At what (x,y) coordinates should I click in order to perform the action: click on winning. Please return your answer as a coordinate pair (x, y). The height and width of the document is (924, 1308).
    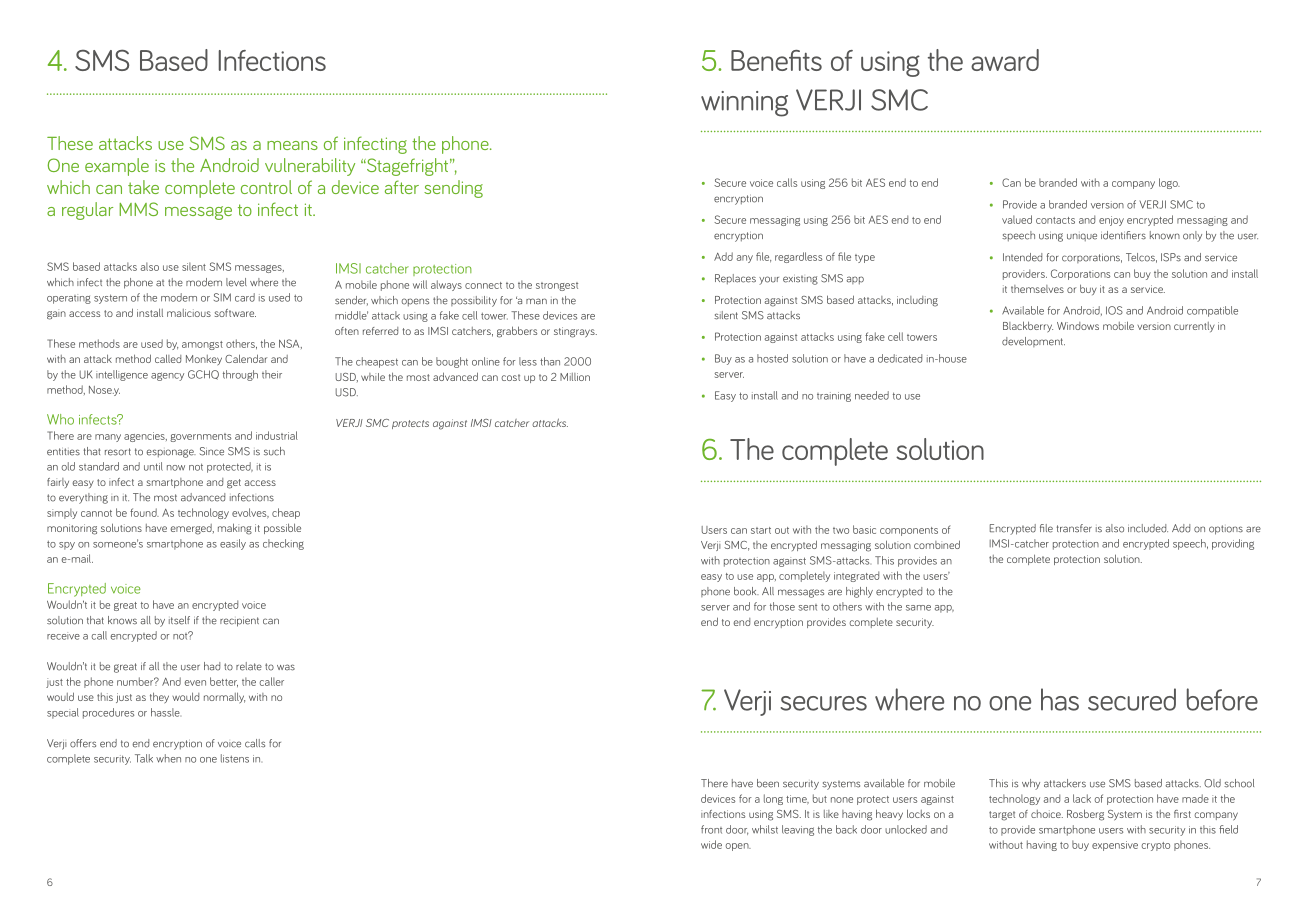
    Looking at the image, I should click on (744, 104).
